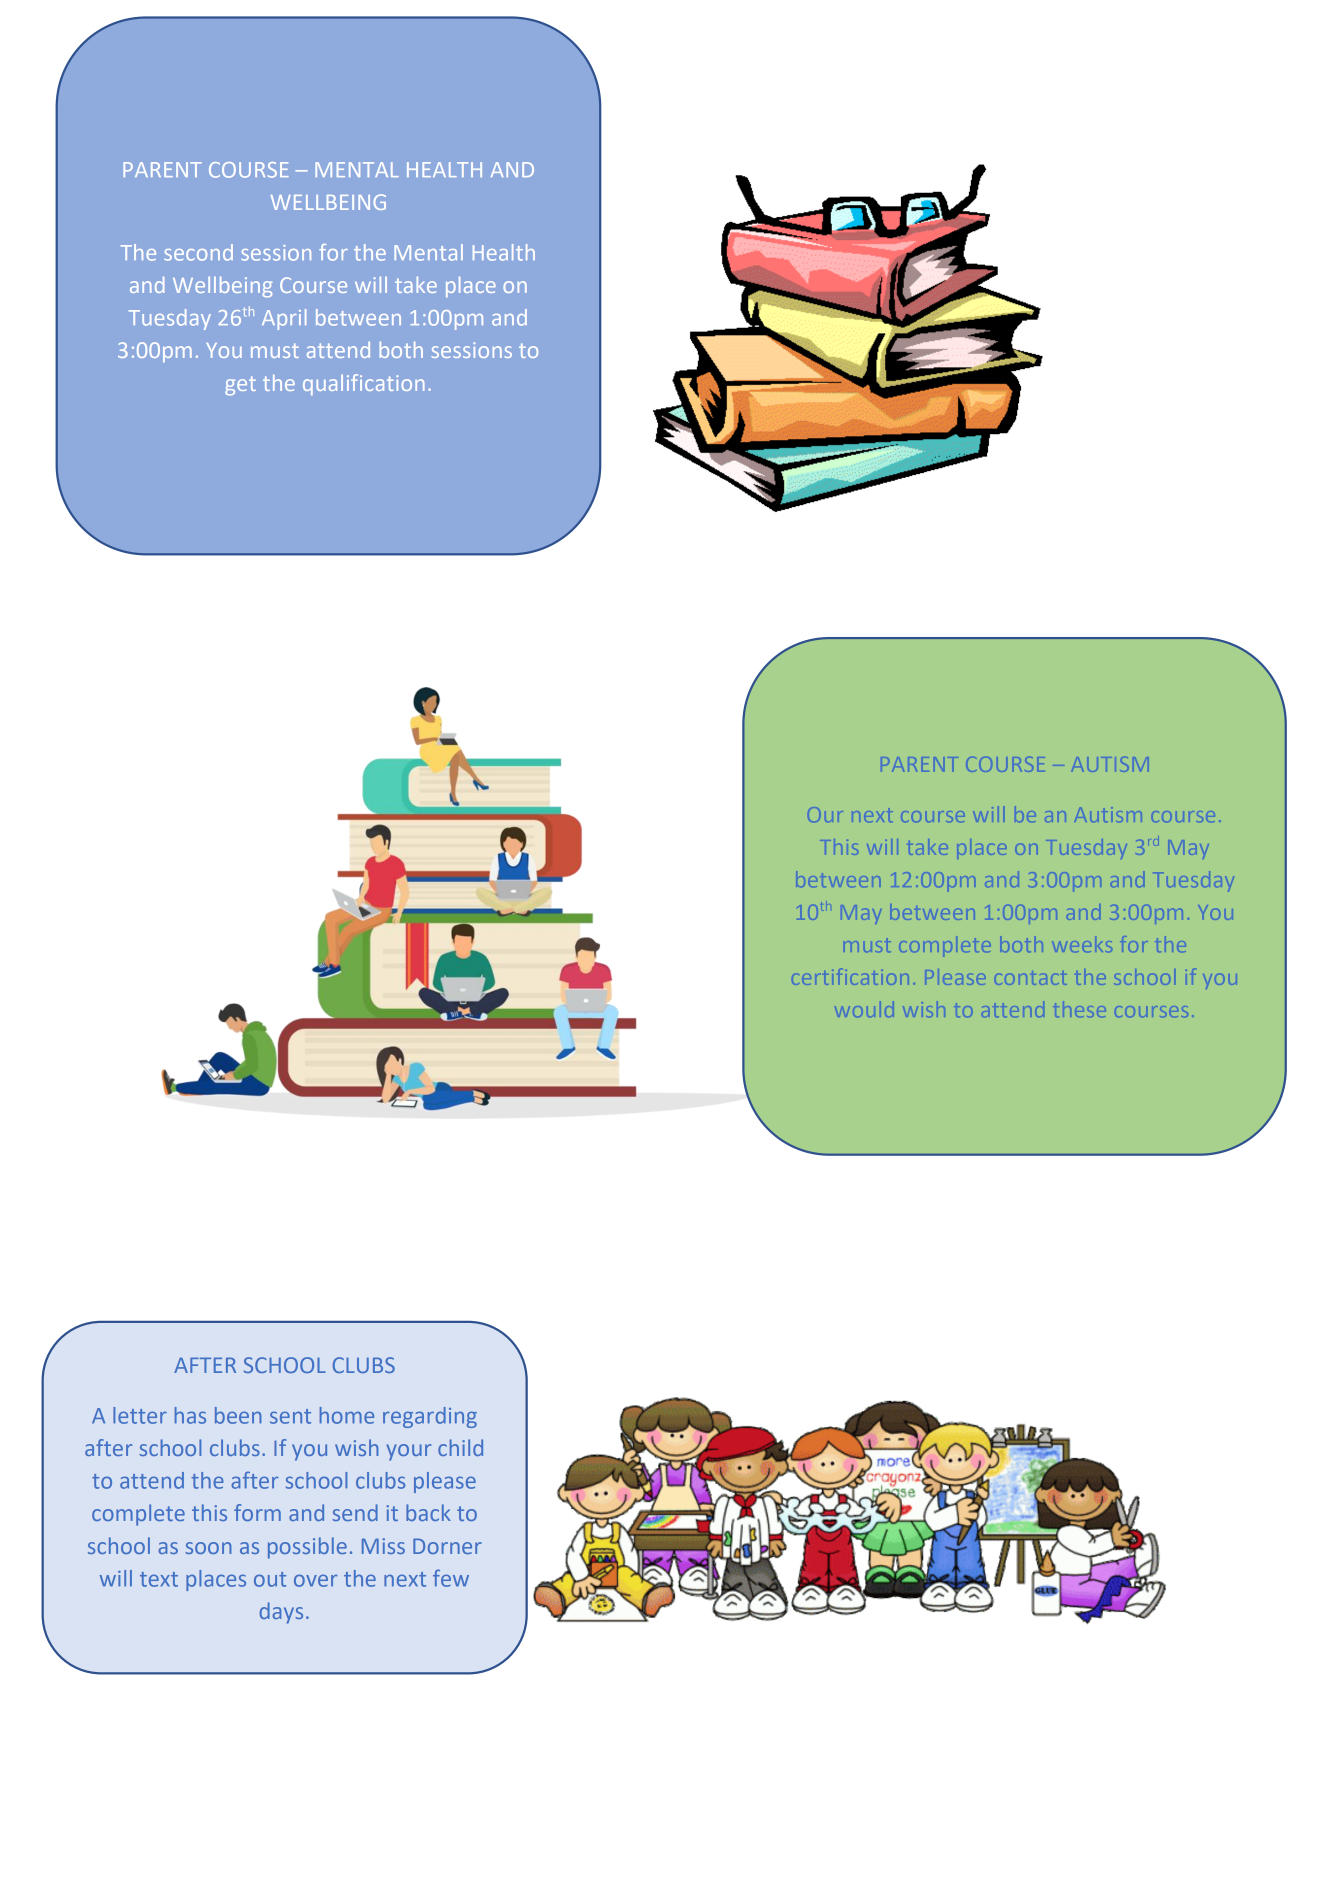 The width and height of the page is (1337, 1891). I want to click on out, so click(270, 1579).
